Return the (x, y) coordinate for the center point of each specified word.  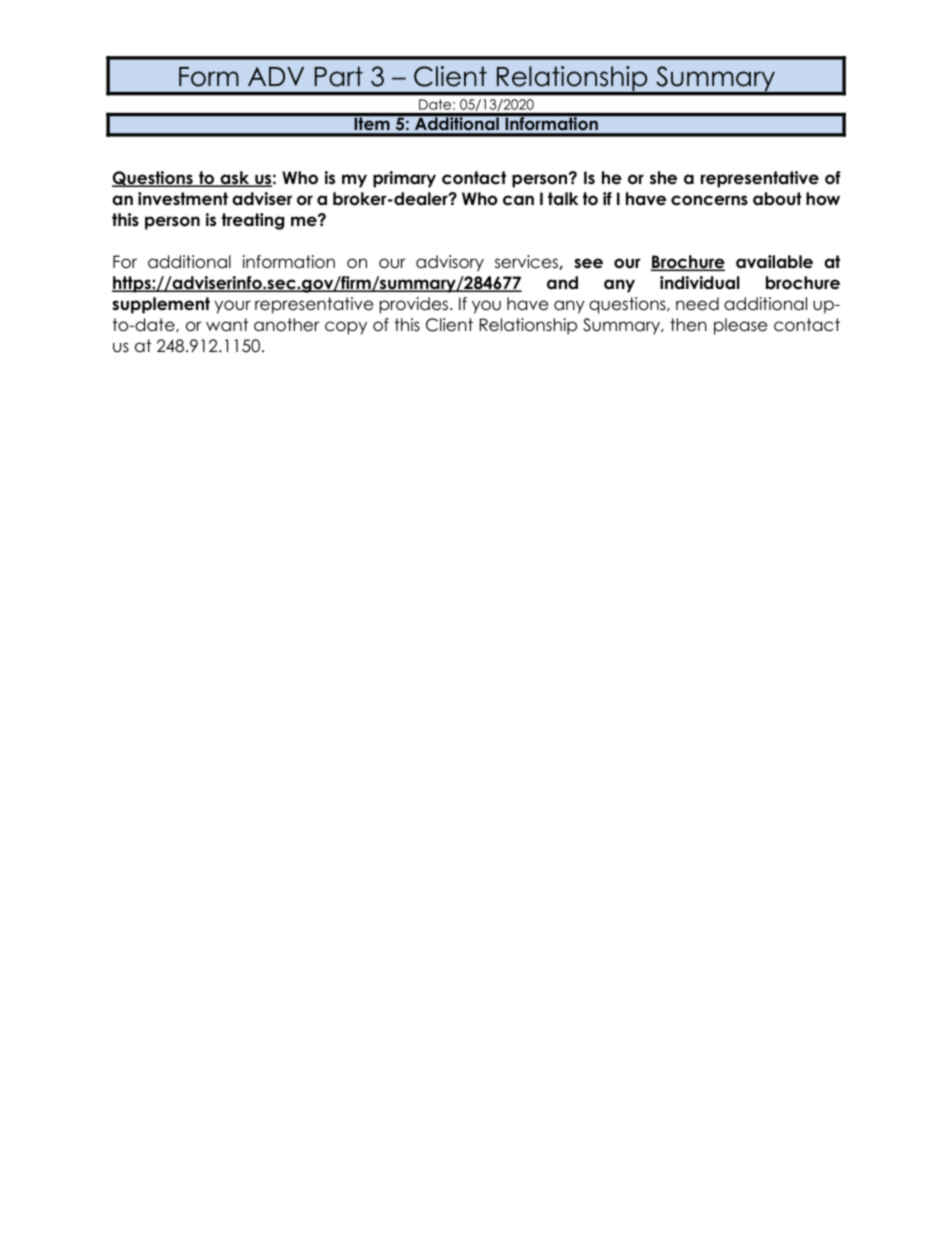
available (774, 262)
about (777, 199)
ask (235, 179)
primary (404, 179)
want (227, 324)
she (663, 178)
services (527, 262)
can (518, 200)
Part (339, 76)
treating (252, 221)
